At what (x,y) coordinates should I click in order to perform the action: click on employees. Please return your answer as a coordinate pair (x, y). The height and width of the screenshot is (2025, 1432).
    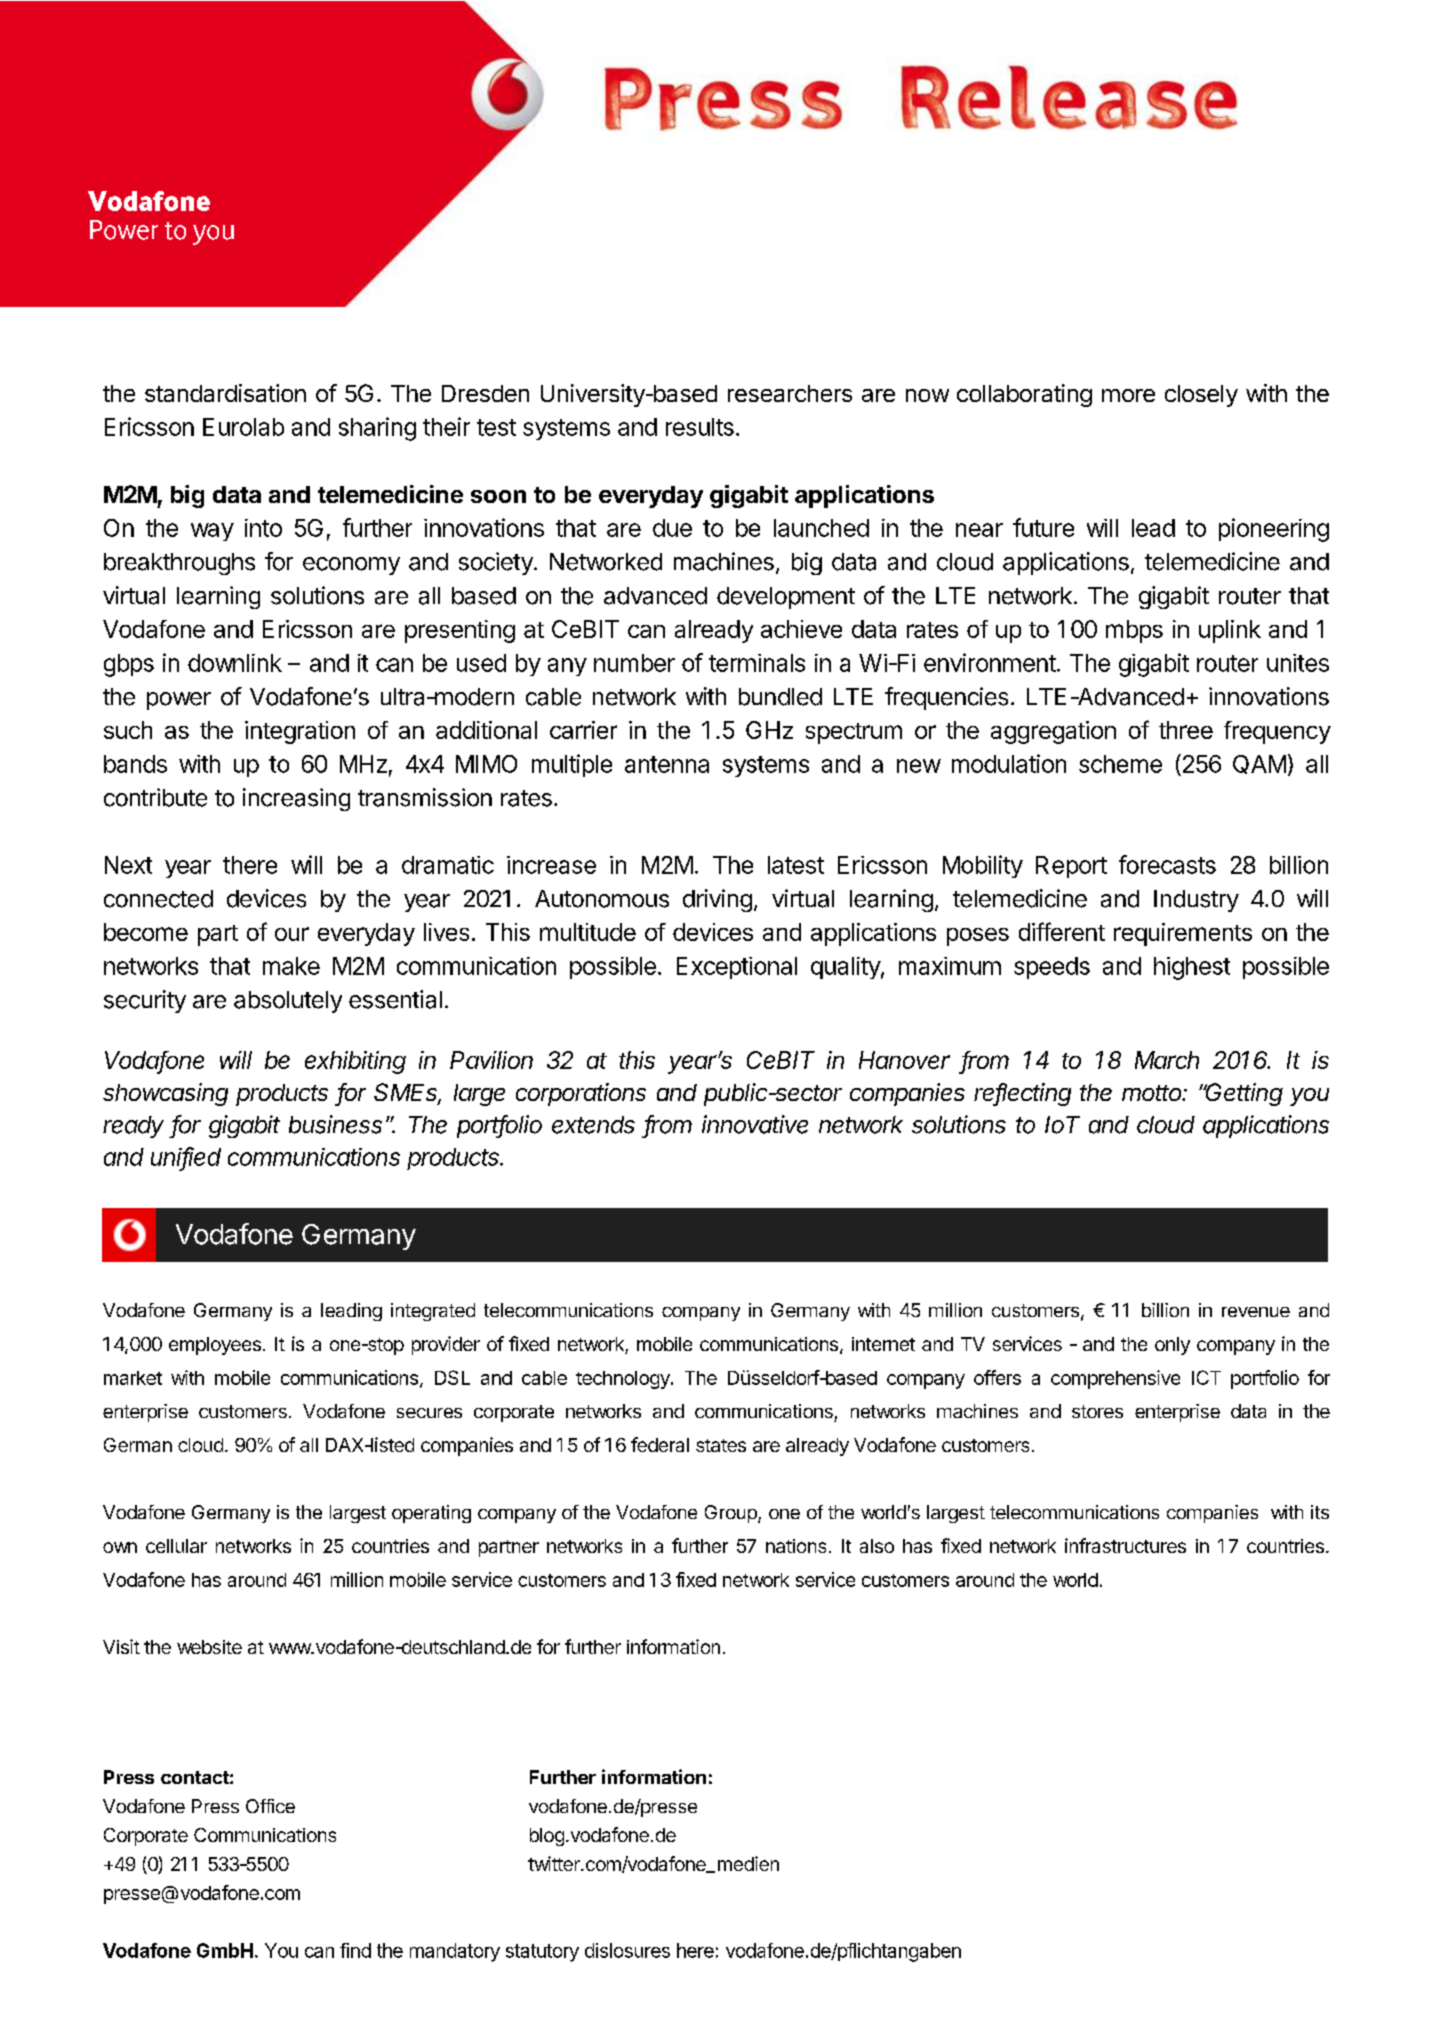
    Looking at the image, I should click on (215, 1346).
